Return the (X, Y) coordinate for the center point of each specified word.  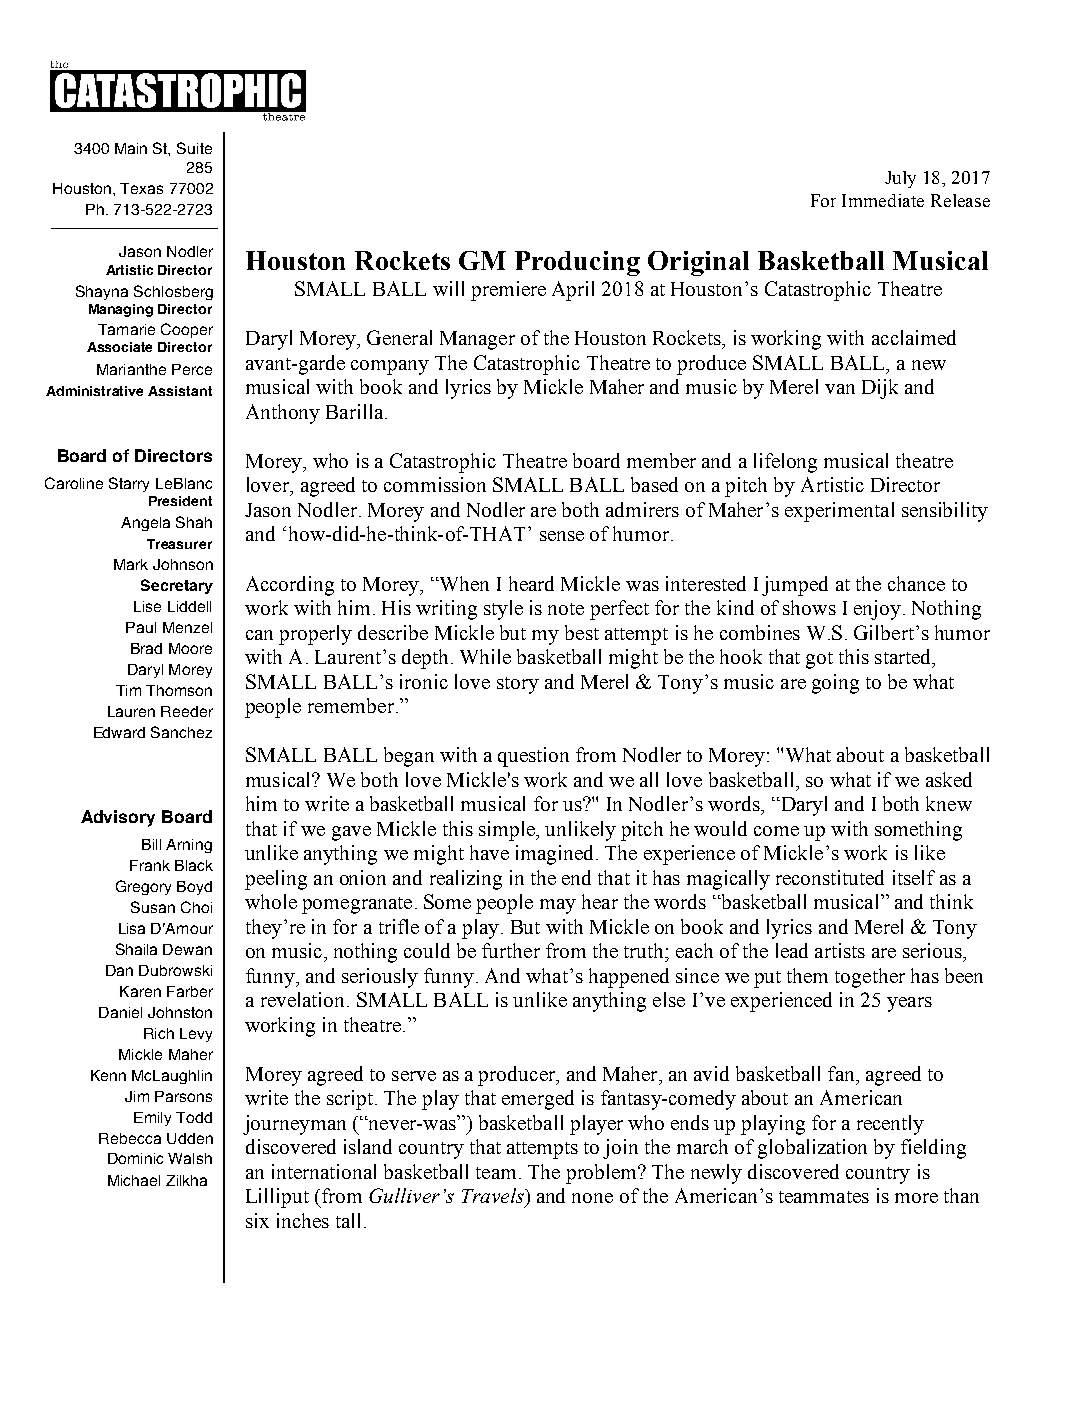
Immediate (883, 200)
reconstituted (830, 877)
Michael (134, 1180)
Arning (189, 846)
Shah (194, 522)
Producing (577, 263)
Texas (141, 188)
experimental (839, 512)
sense (562, 536)
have (489, 852)
